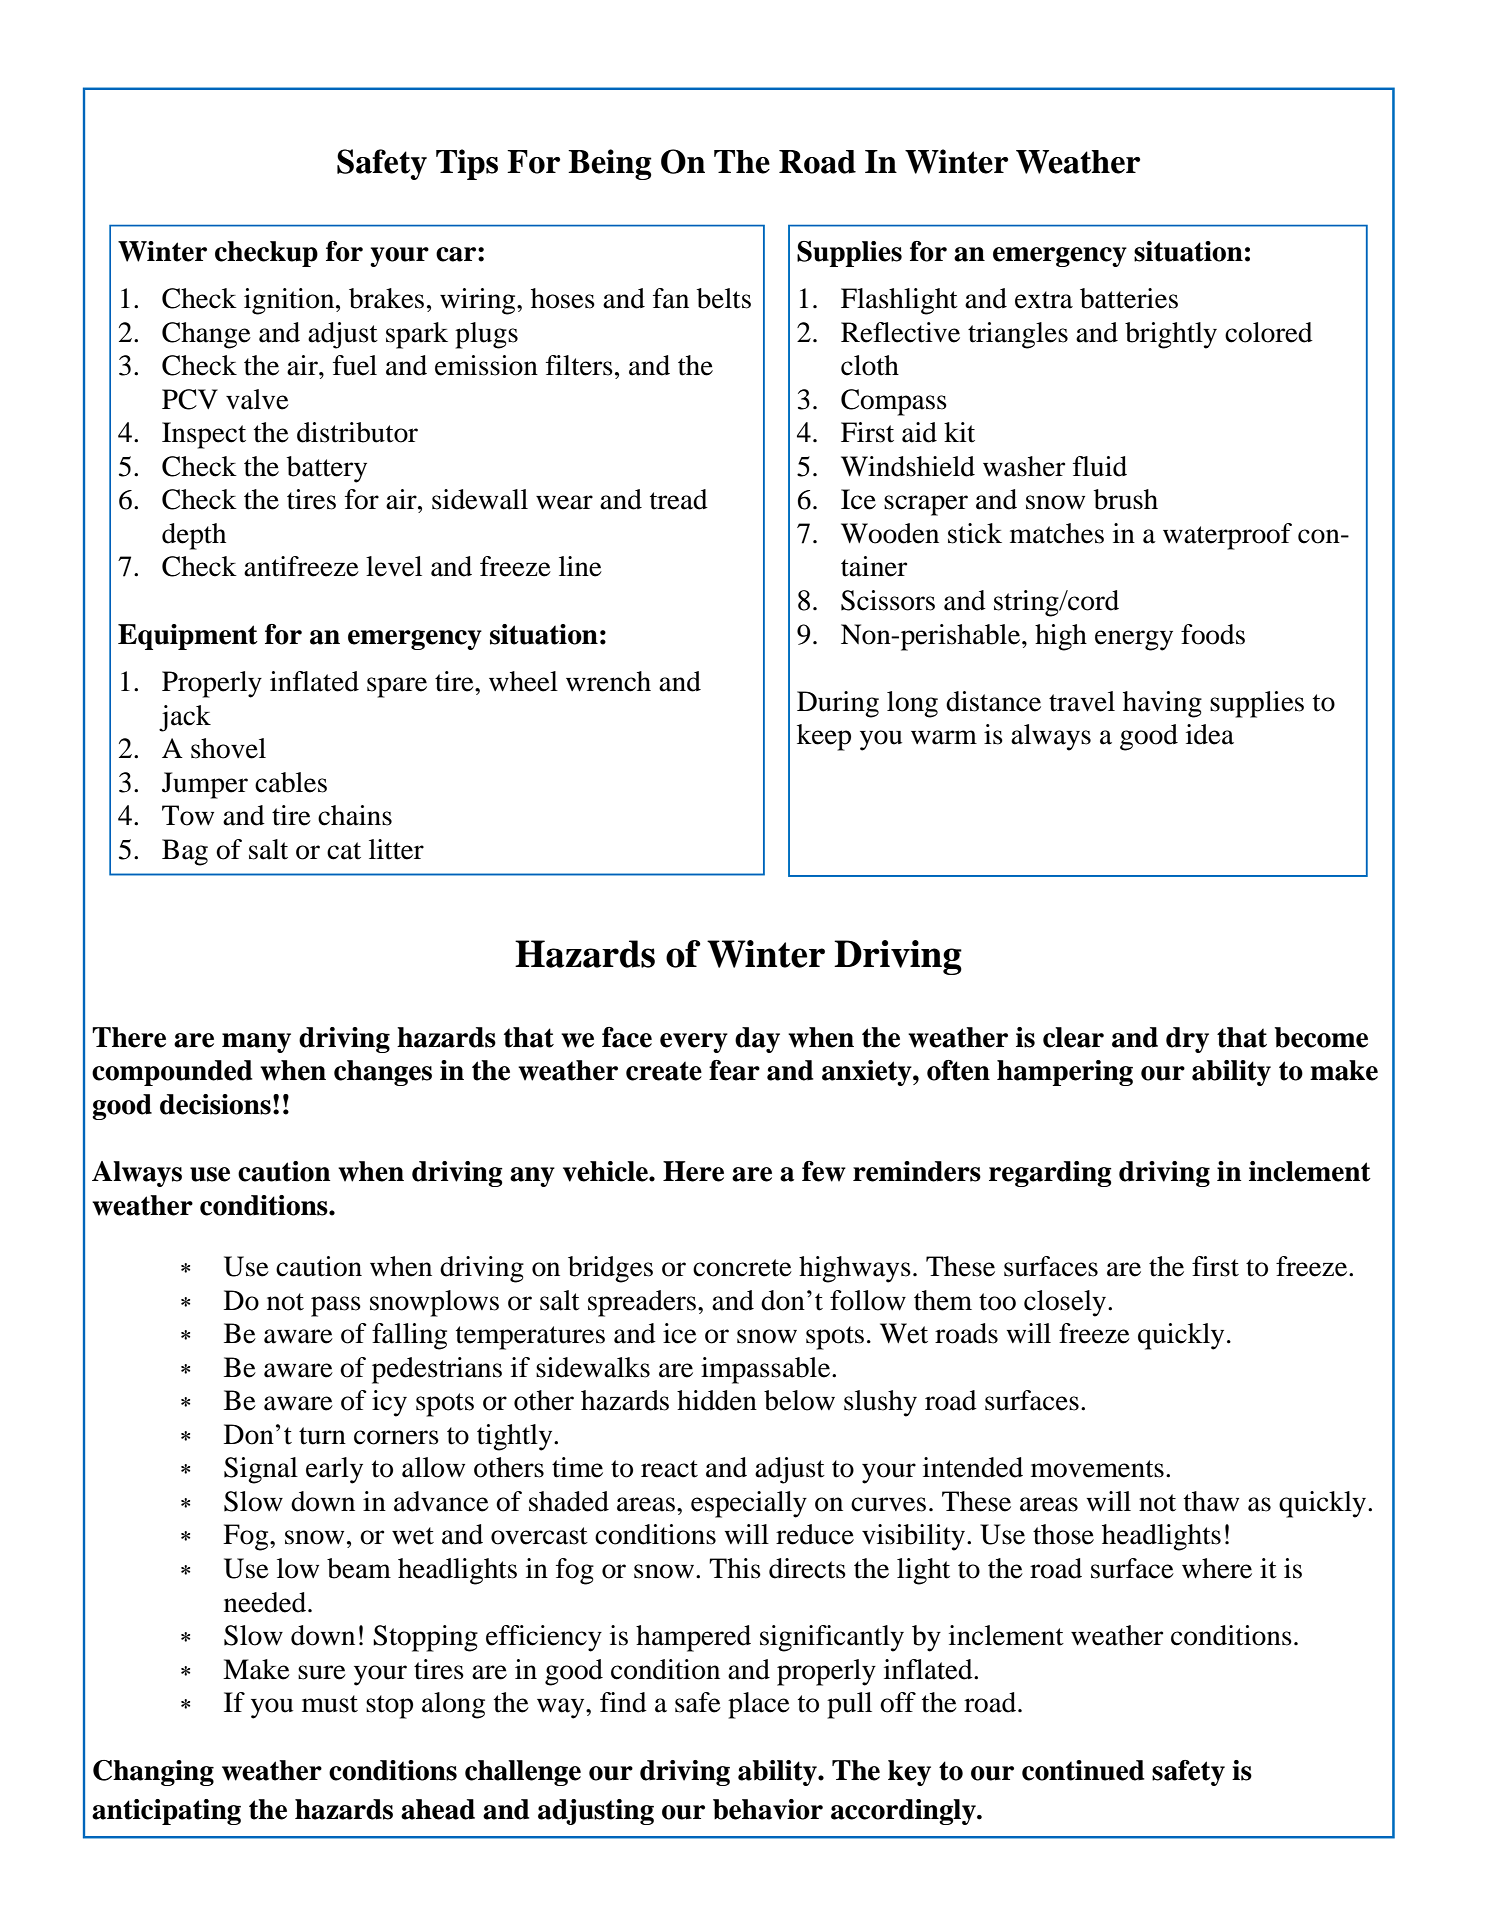 Image resolution: width=1489 pixels, height=1926 pixels. What do you see at coordinates (290, 301) in the page?
I see `ignition` at bounding box center [290, 301].
